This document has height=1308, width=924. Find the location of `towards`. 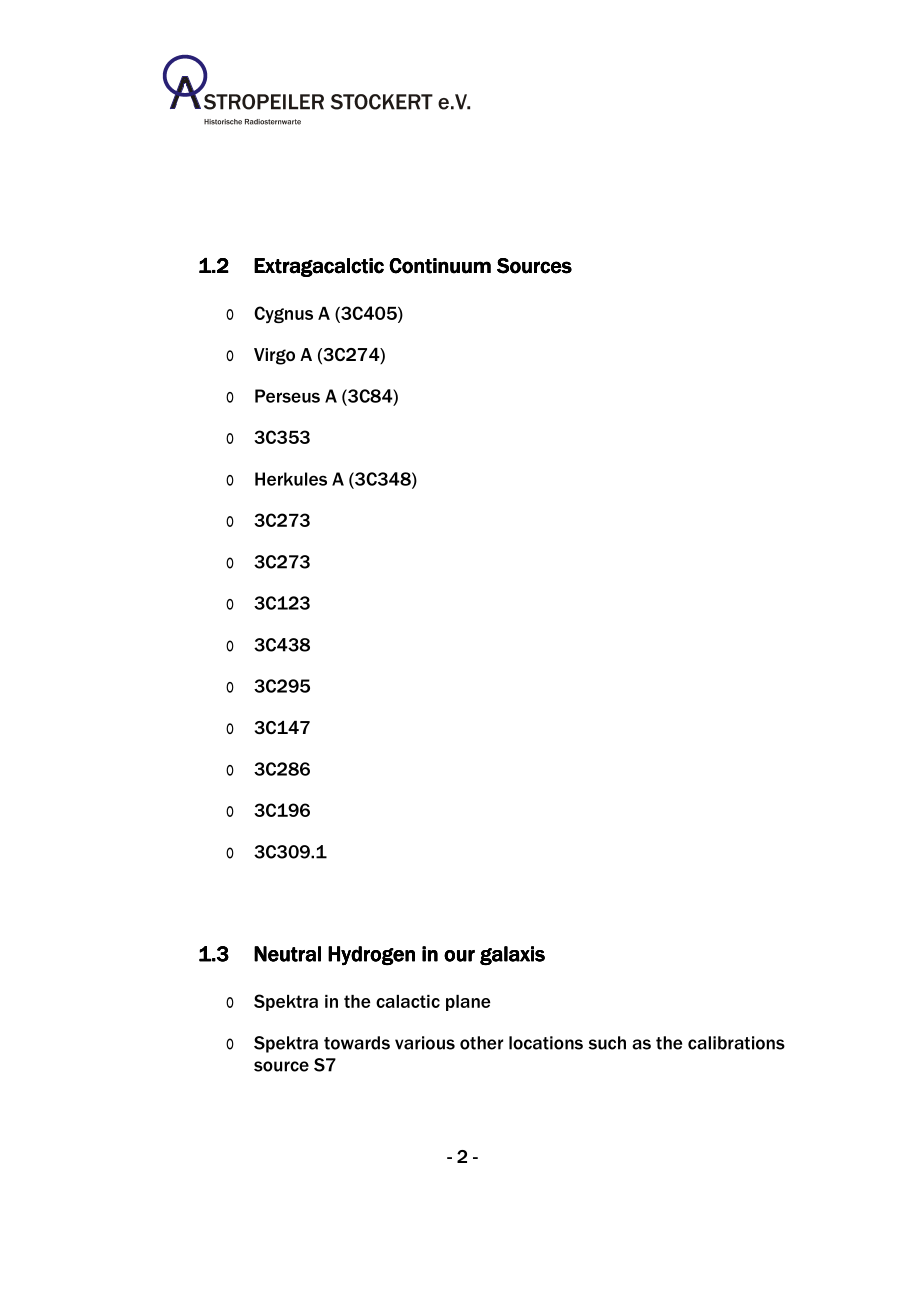

towards is located at coordinates (357, 1043).
